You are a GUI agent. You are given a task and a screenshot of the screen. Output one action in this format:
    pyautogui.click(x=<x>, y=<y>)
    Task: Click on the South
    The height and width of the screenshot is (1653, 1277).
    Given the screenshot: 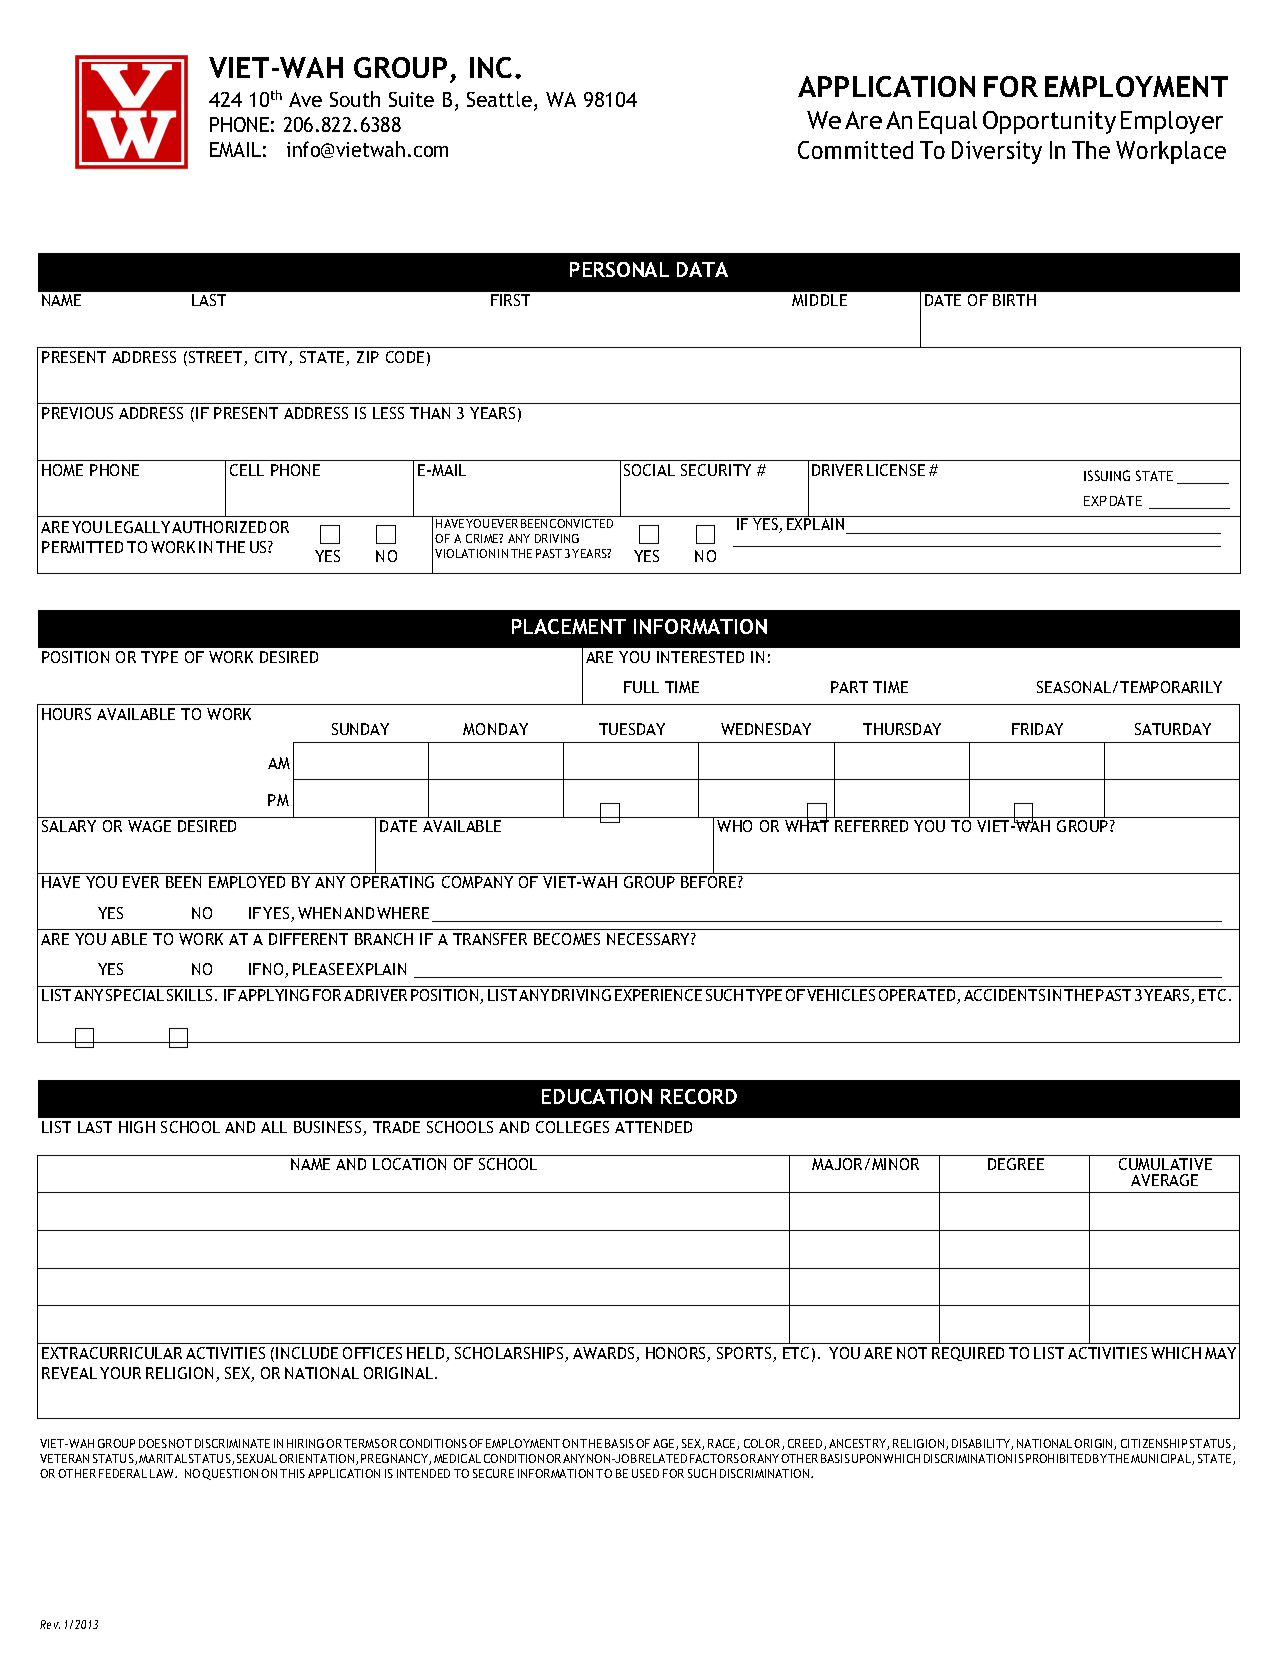 What is the action you would take?
    pyautogui.click(x=355, y=99)
